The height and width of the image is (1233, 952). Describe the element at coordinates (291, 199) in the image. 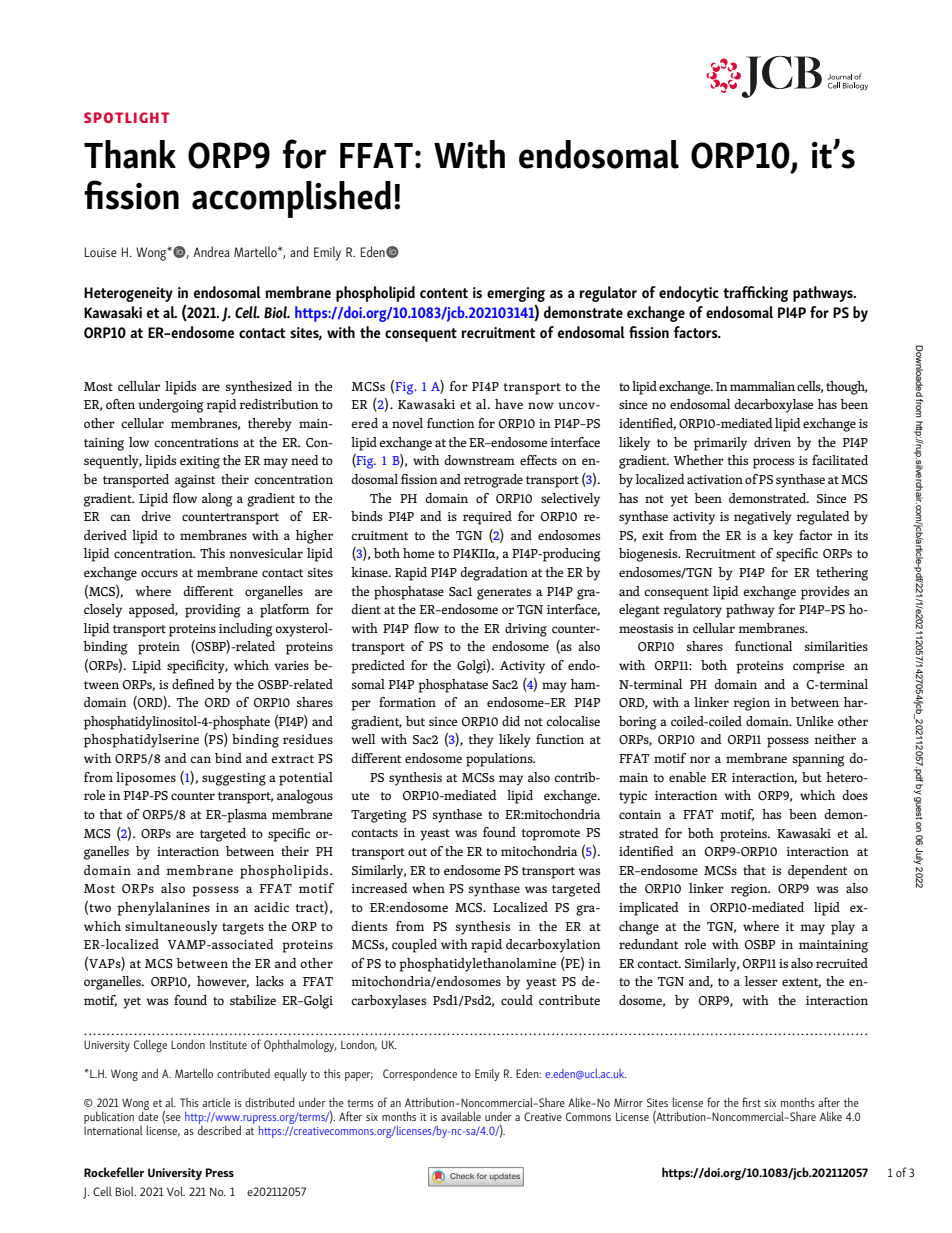

I see `accomplished` at that location.
